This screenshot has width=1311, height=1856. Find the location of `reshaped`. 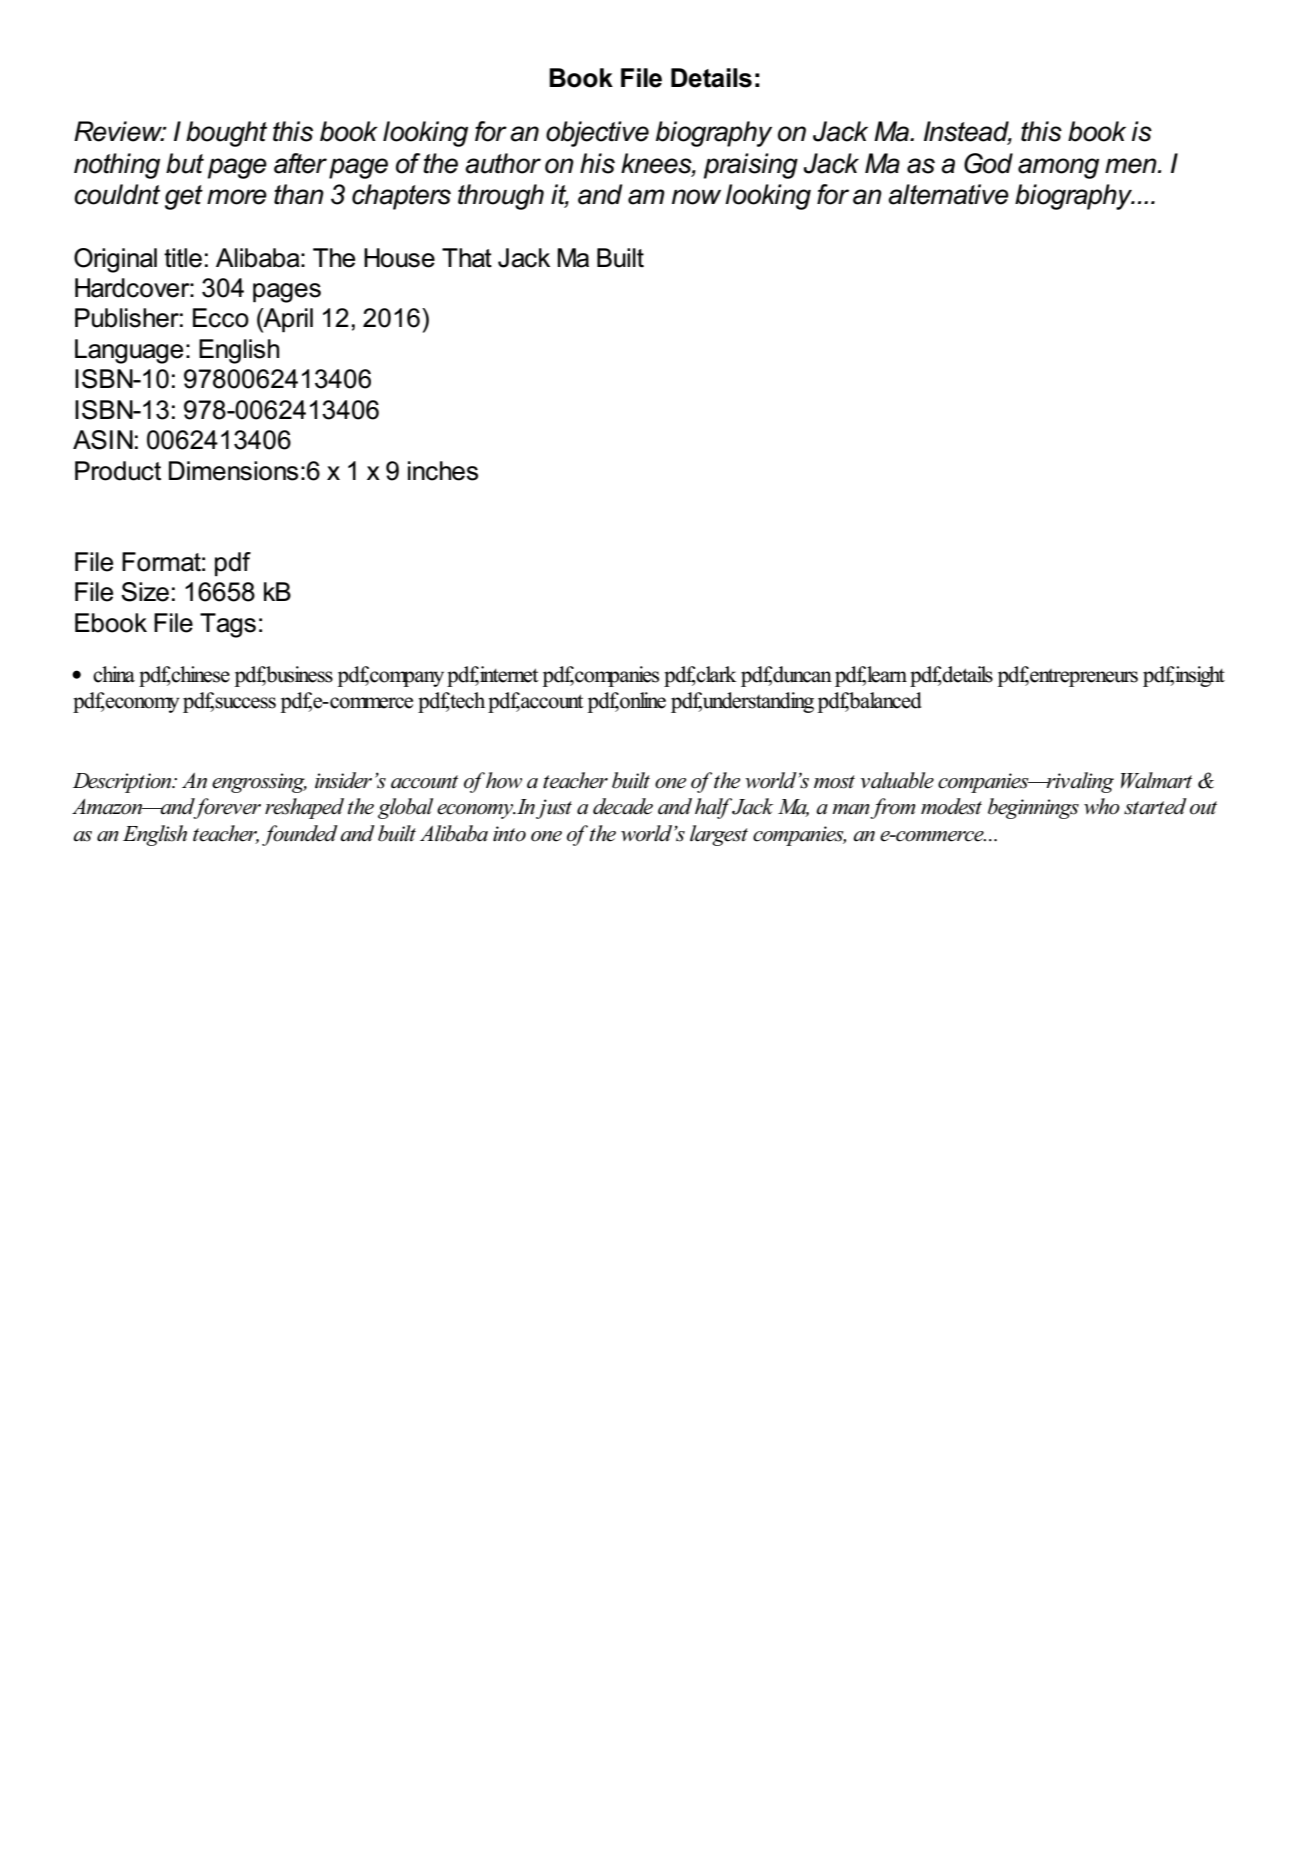

reshaped is located at coordinates (304, 808).
